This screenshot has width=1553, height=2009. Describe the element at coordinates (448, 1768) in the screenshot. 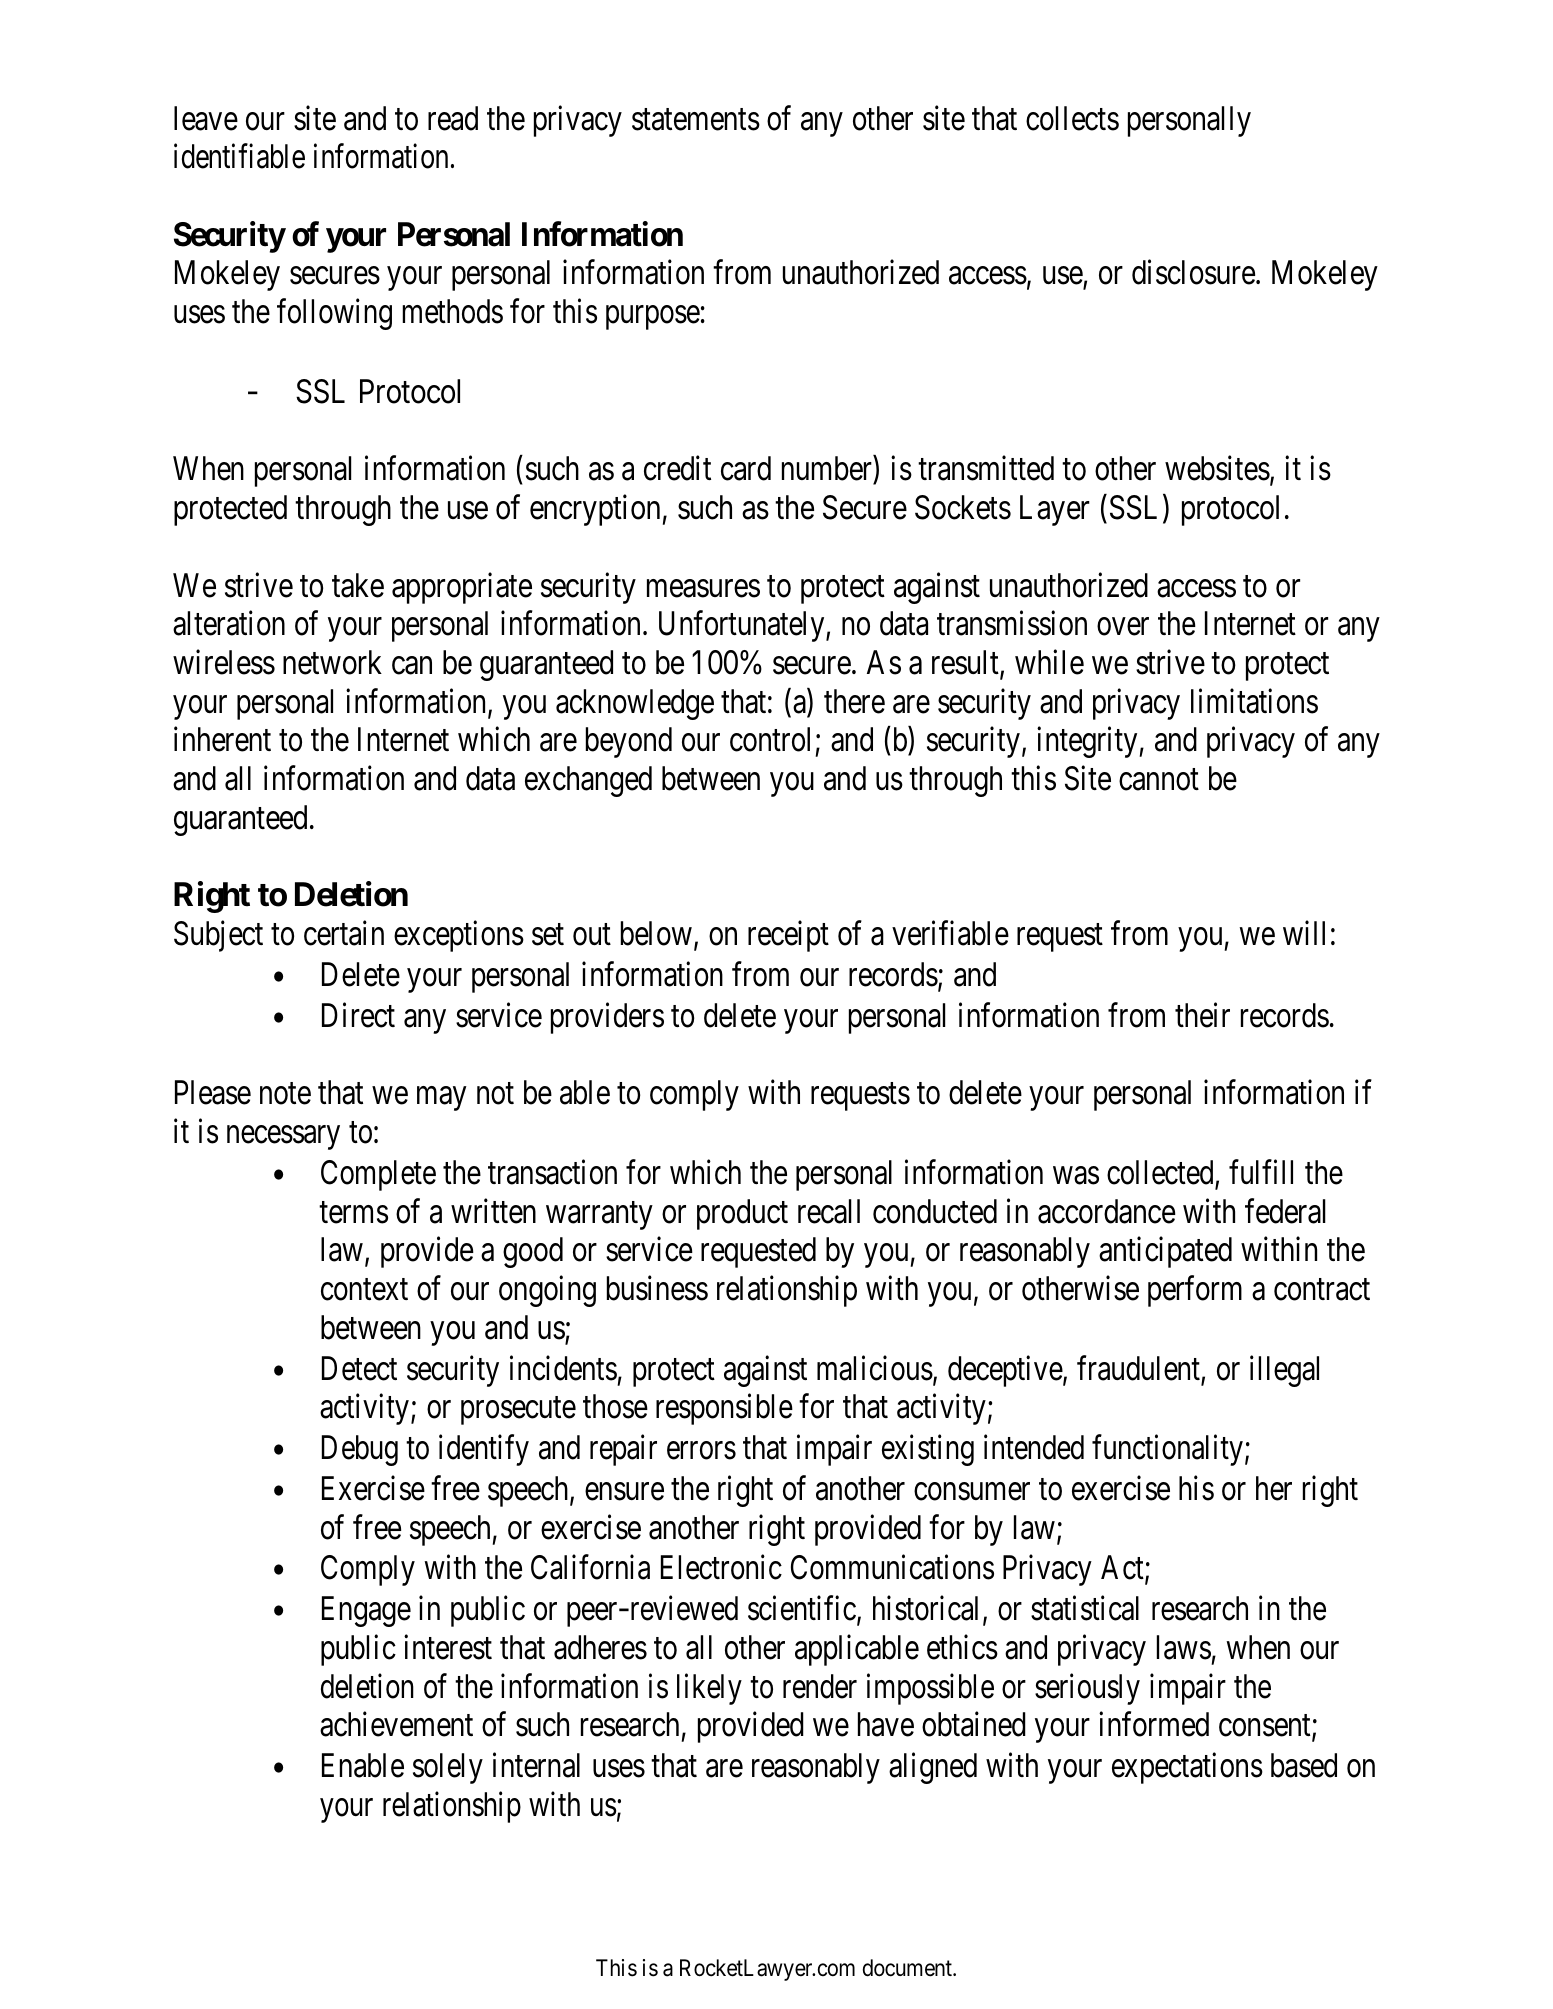

I see `solely` at that location.
